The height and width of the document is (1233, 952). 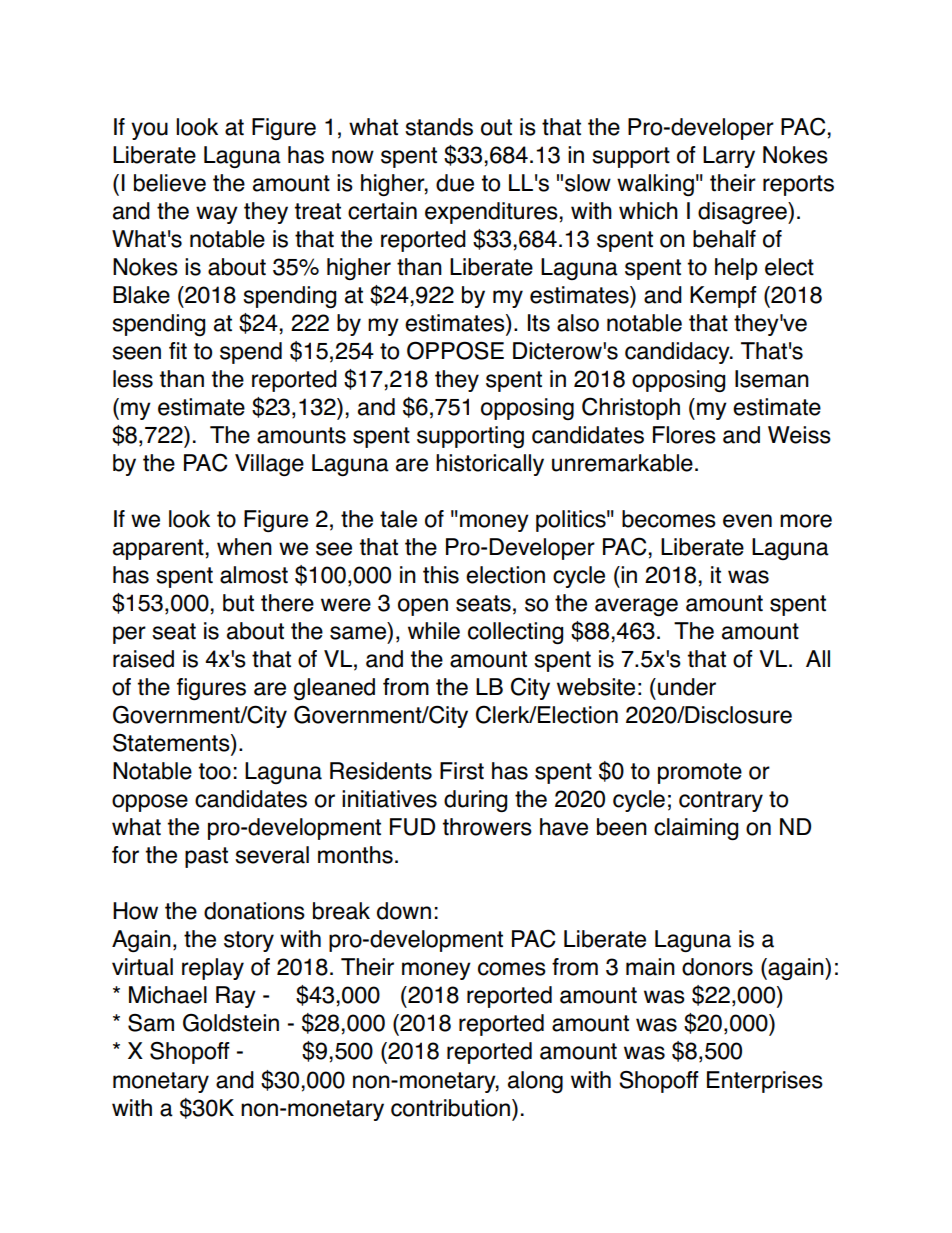 I want to click on historically, so click(x=490, y=465).
